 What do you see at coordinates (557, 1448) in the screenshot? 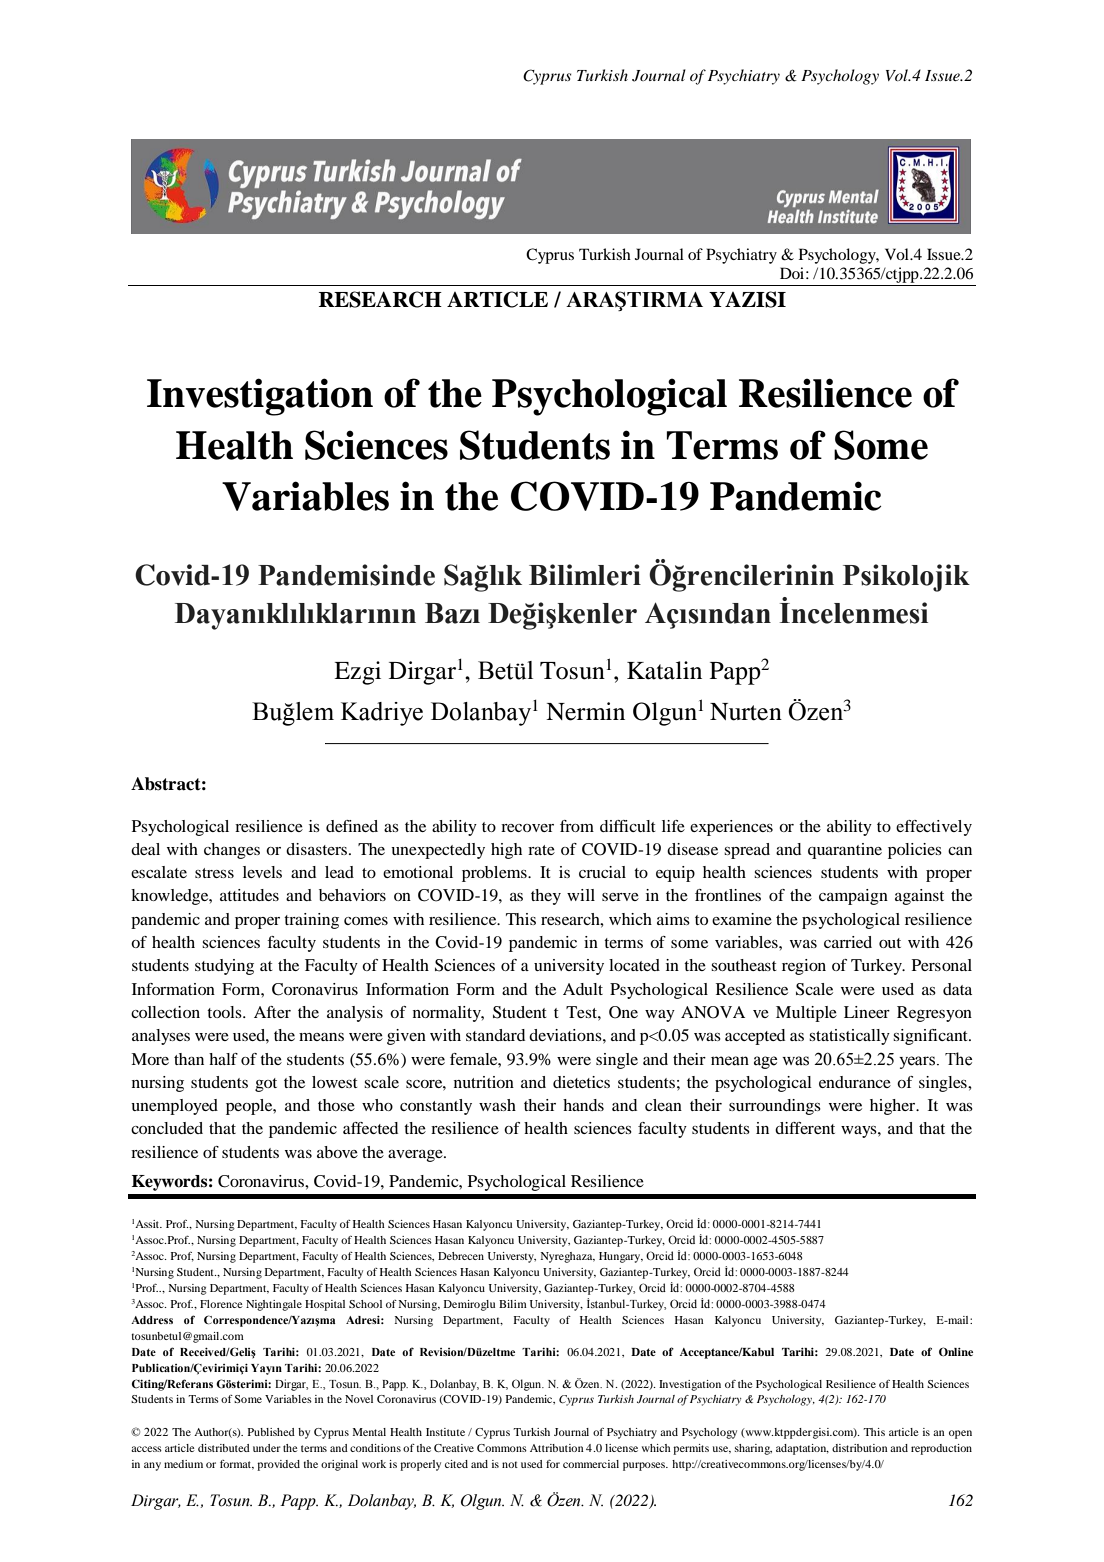
I see `Attribution` at bounding box center [557, 1448].
